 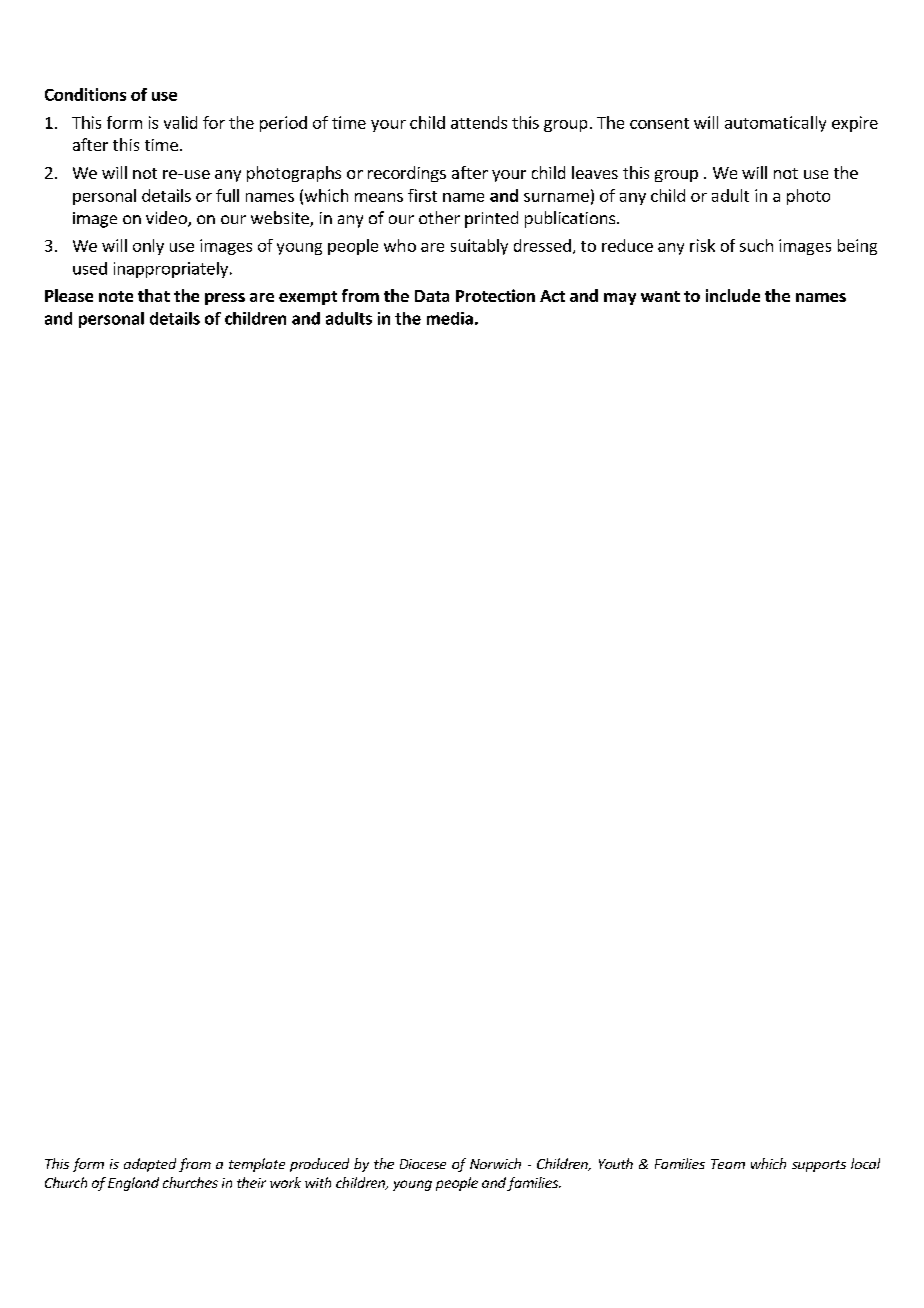 I want to click on Team, so click(x=728, y=1164).
